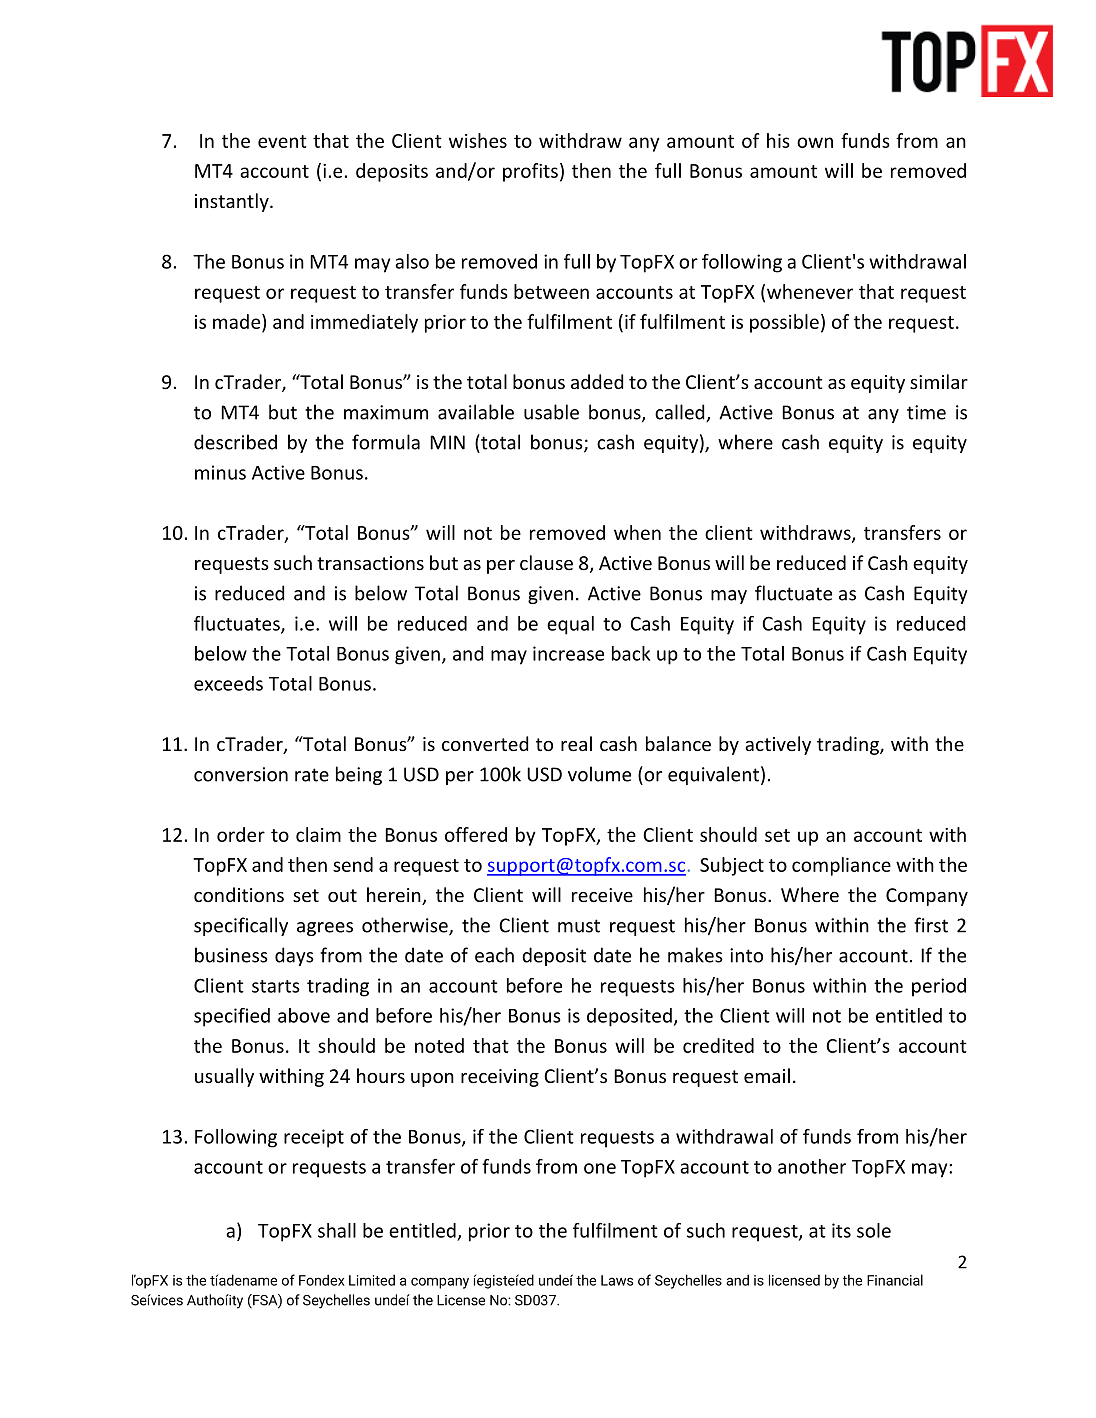  Describe the element at coordinates (926, 412) in the screenshot. I see `time` at that location.
